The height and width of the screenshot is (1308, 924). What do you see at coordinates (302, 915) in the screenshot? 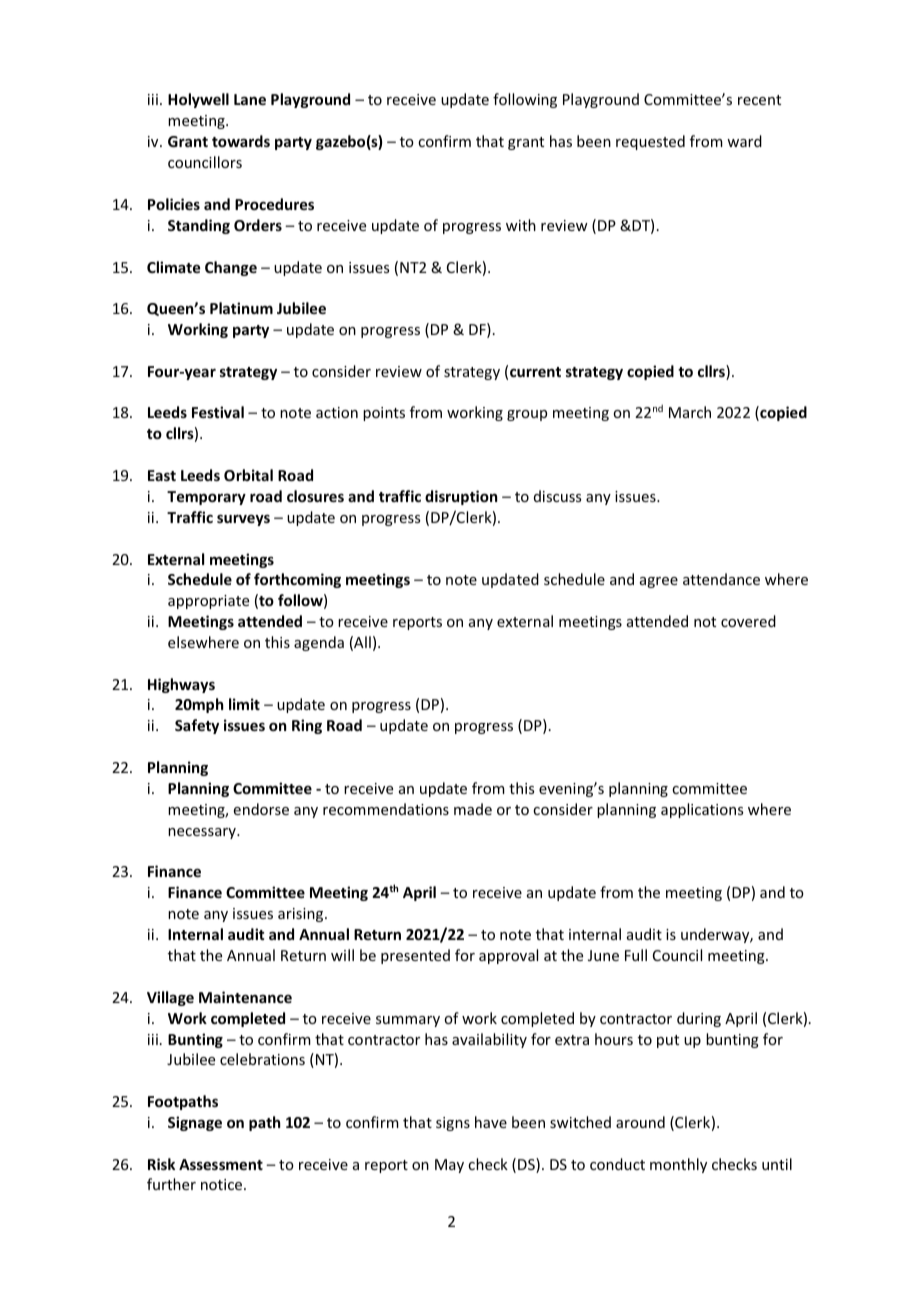
I see `arising` at bounding box center [302, 915].
